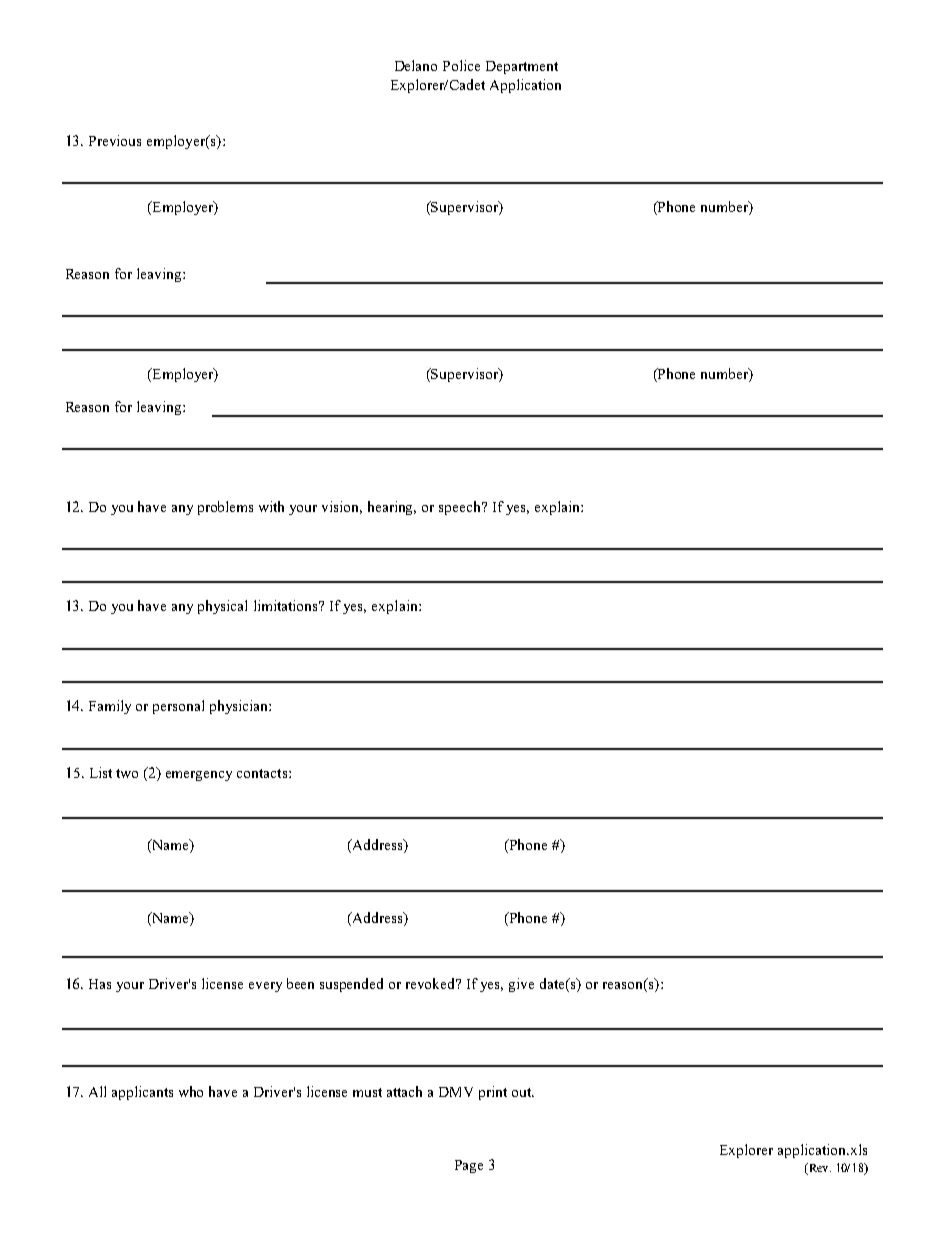 The height and width of the document is (1233, 952). I want to click on hearing, so click(392, 508).
